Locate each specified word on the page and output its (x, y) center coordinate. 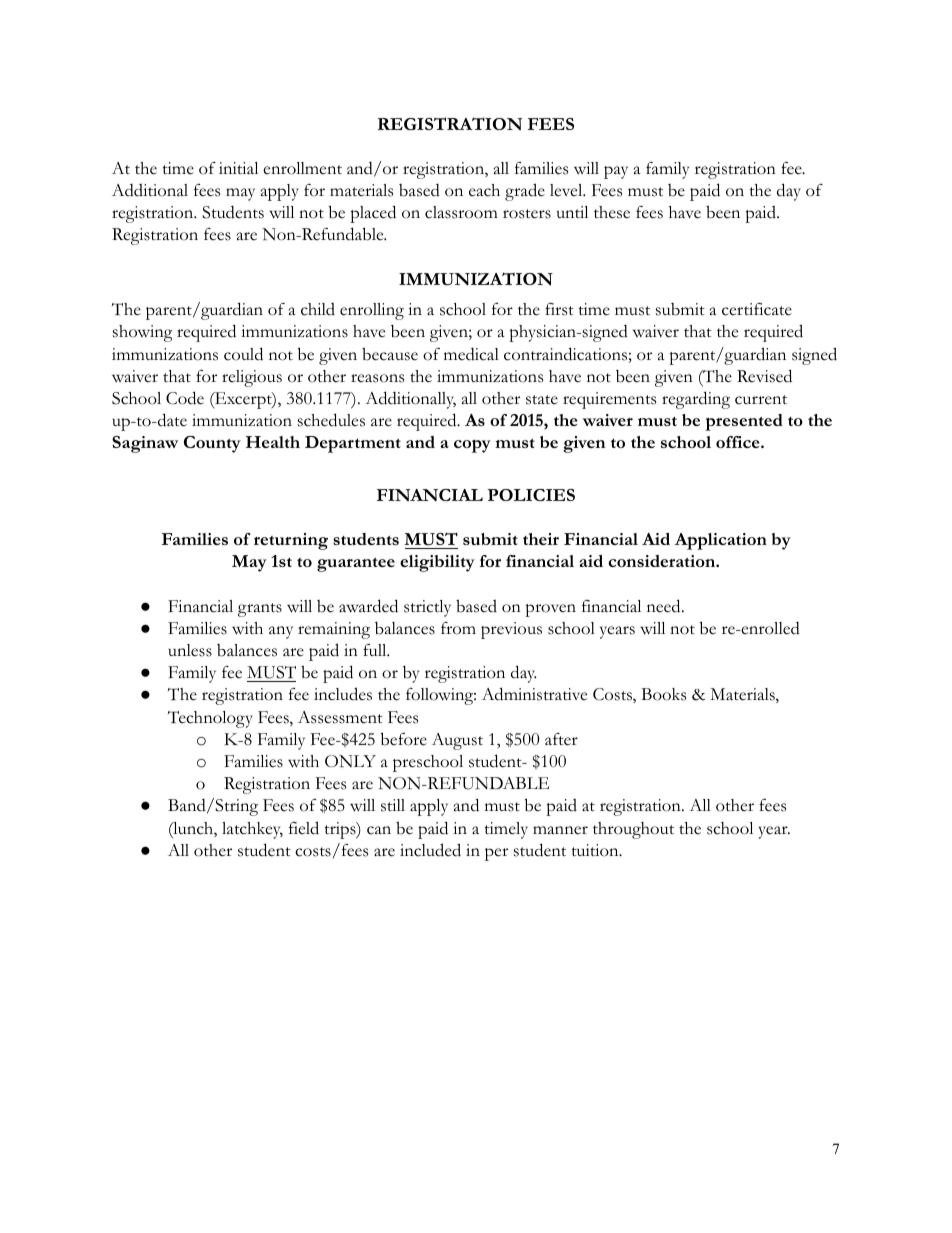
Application (721, 541)
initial (238, 168)
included (430, 850)
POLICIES (531, 495)
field (304, 828)
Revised (764, 376)
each (484, 190)
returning (291, 541)
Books (663, 694)
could (243, 354)
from (458, 628)
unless (190, 650)
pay (616, 172)
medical (471, 354)
